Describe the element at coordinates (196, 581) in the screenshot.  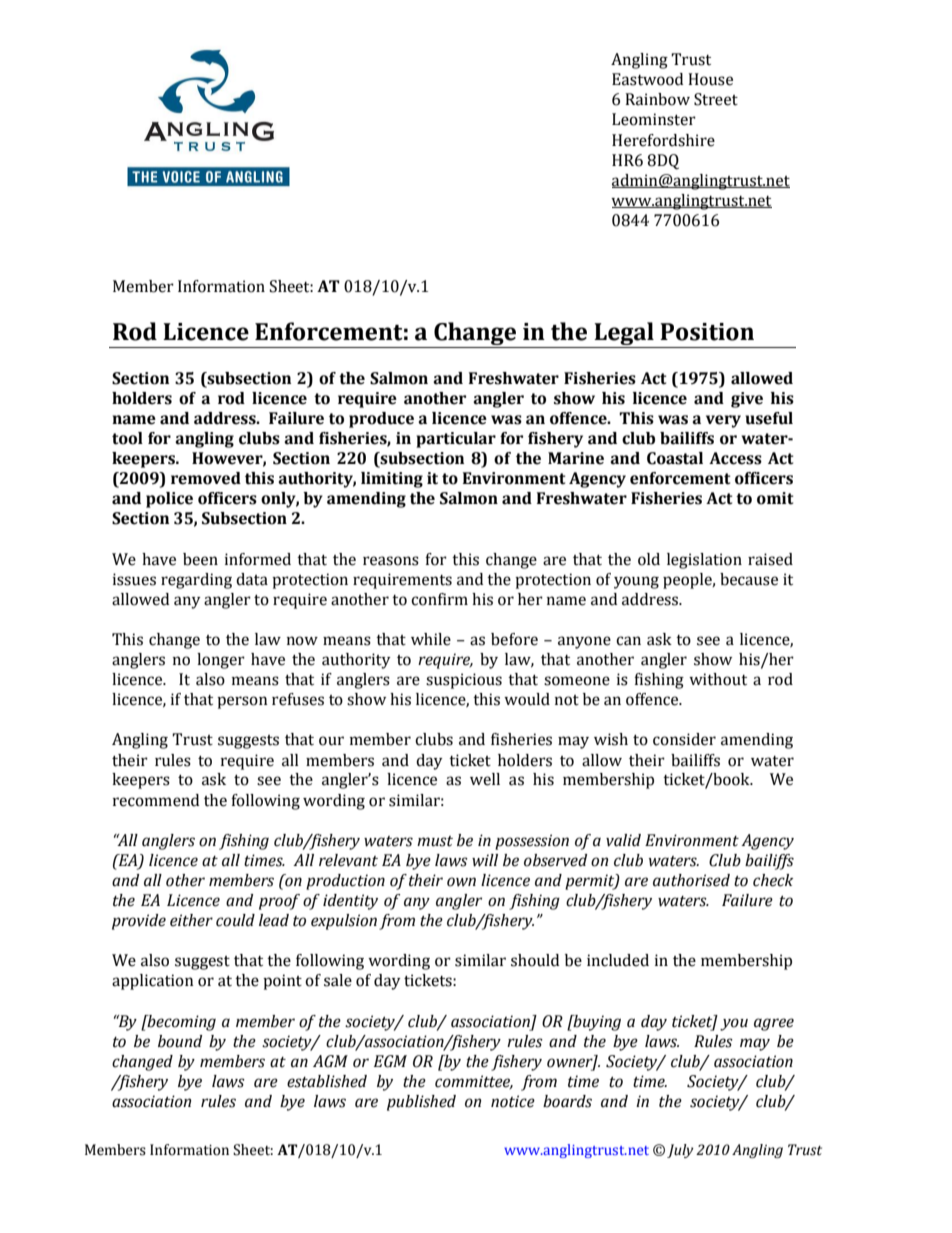
I see `regarding` at that location.
